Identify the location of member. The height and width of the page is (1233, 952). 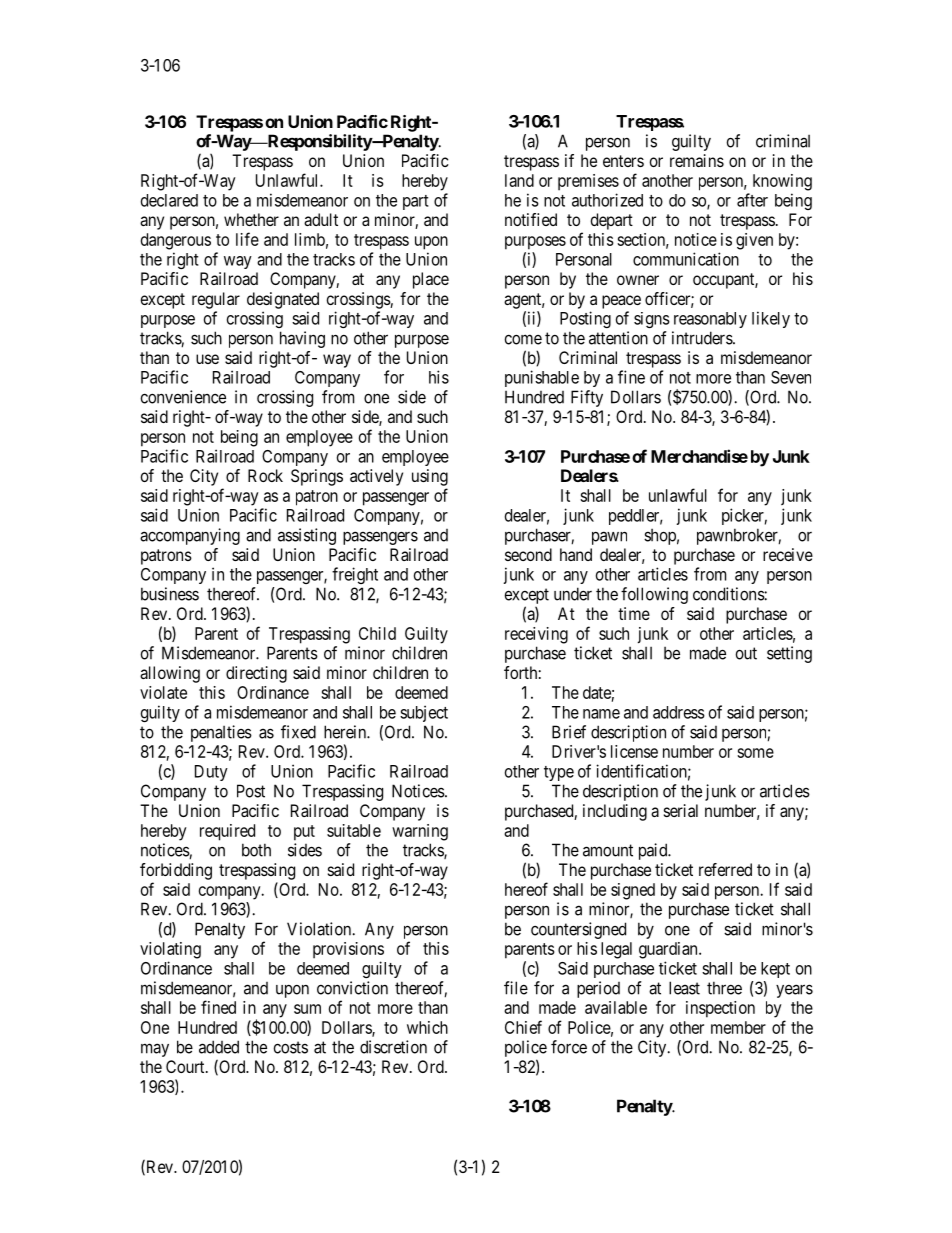
(738, 1027).
